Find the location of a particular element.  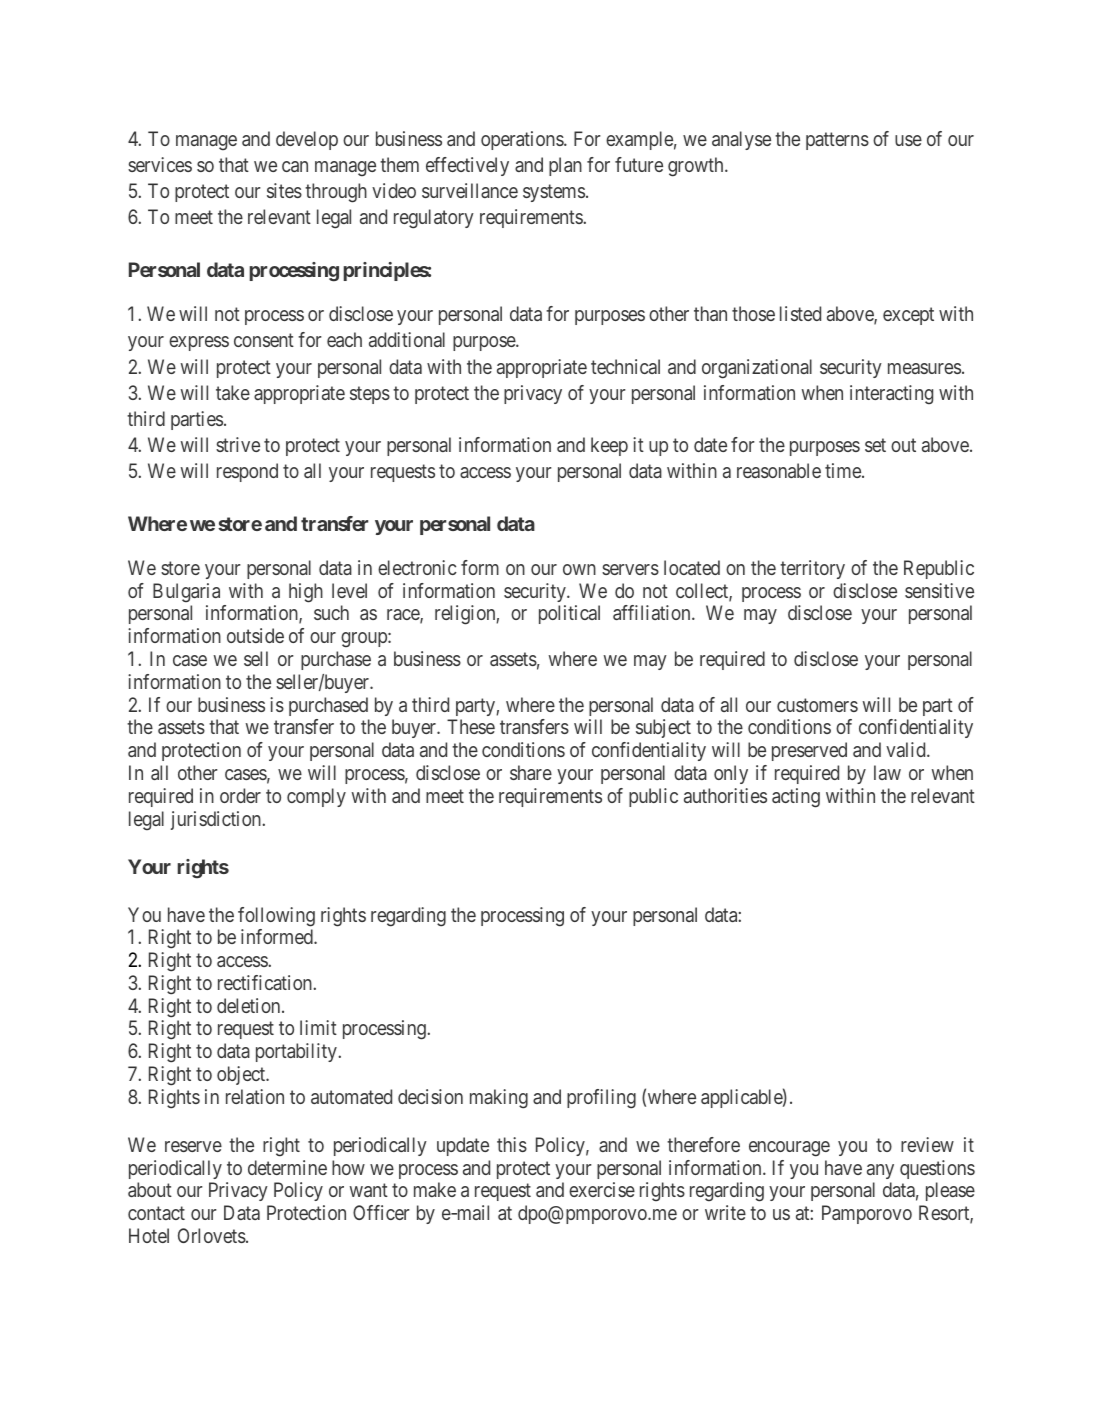

technical is located at coordinates (625, 366).
